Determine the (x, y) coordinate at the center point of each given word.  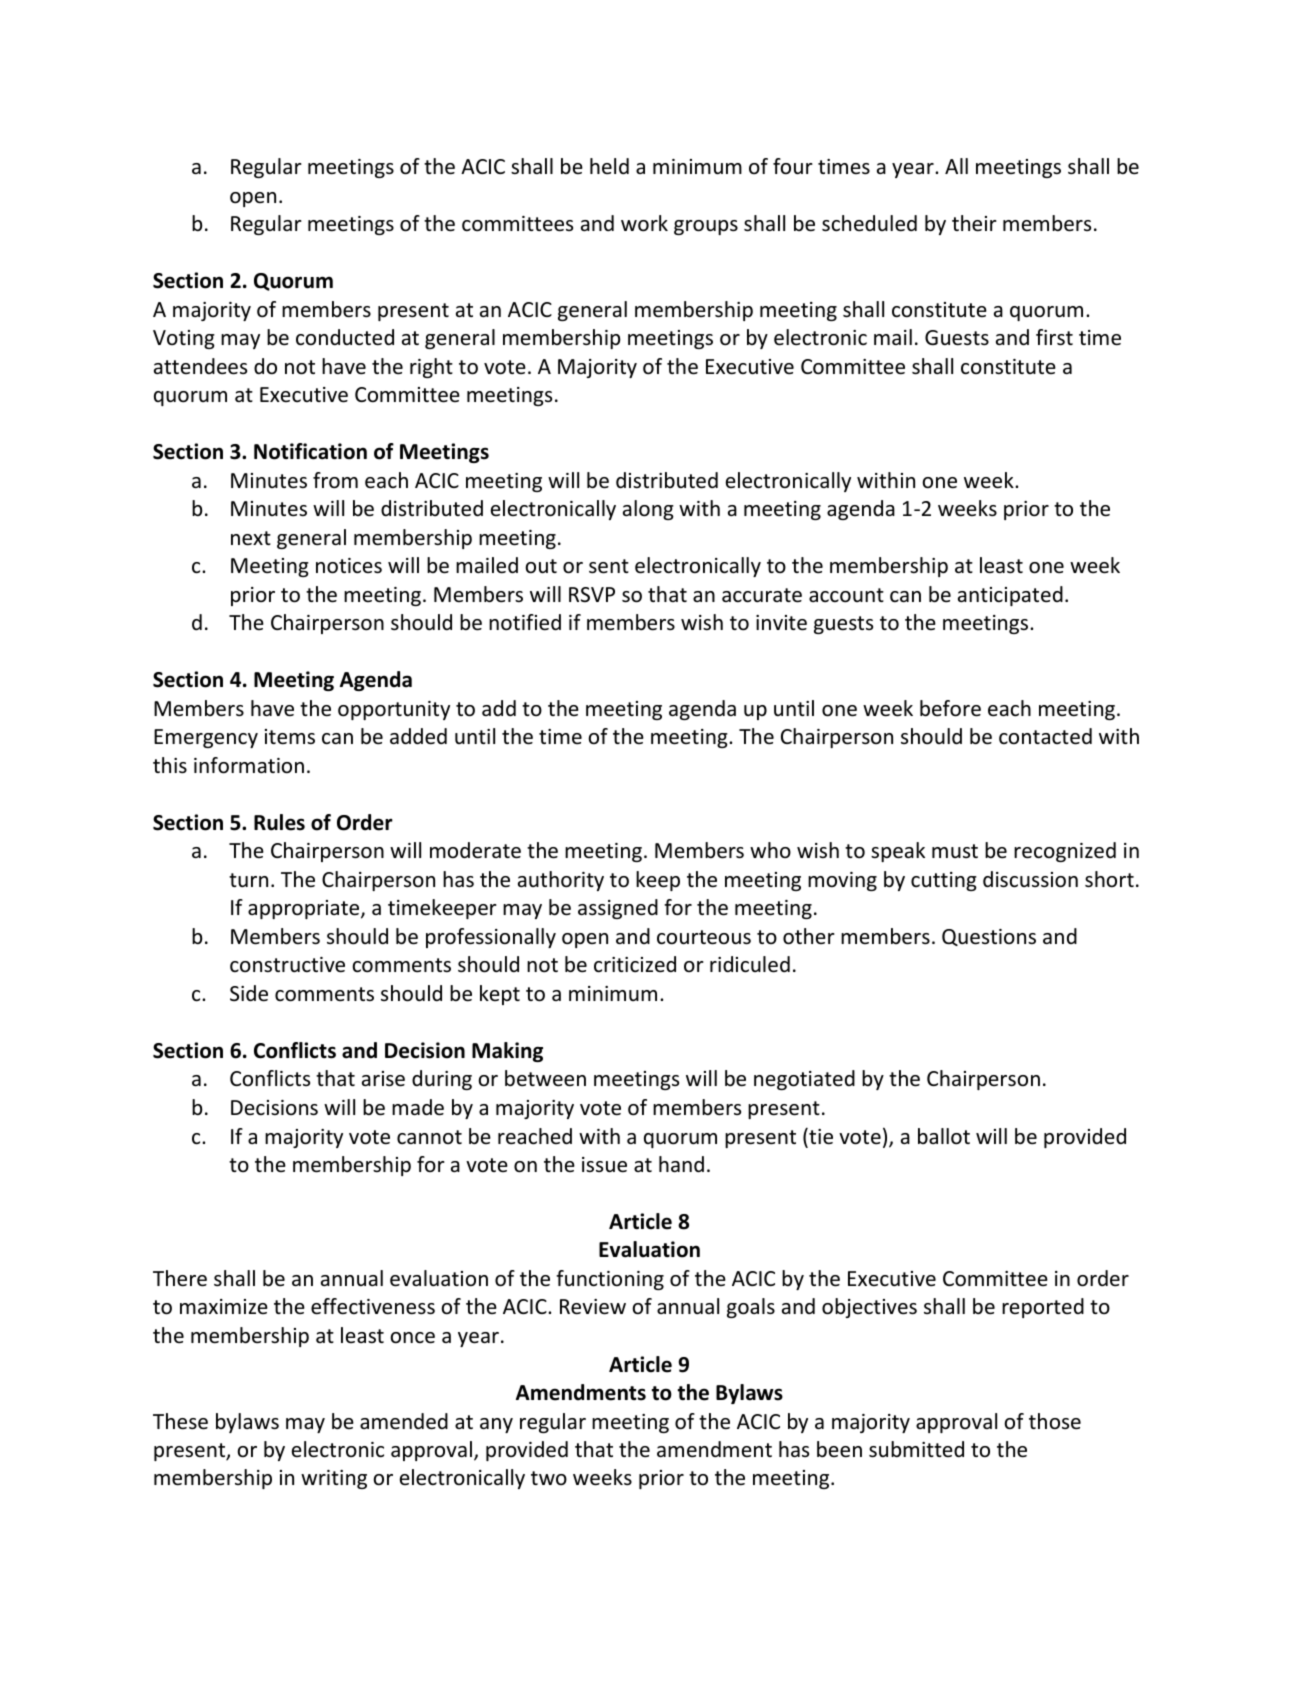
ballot (944, 1136)
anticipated (1010, 596)
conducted (345, 337)
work (644, 223)
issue (604, 1165)
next (251, 538)
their (974, 223)
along (648, 510)
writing (334, 1479)
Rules (279, 822)
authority (561, 881)
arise (383, 1079)
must (955, 851)
